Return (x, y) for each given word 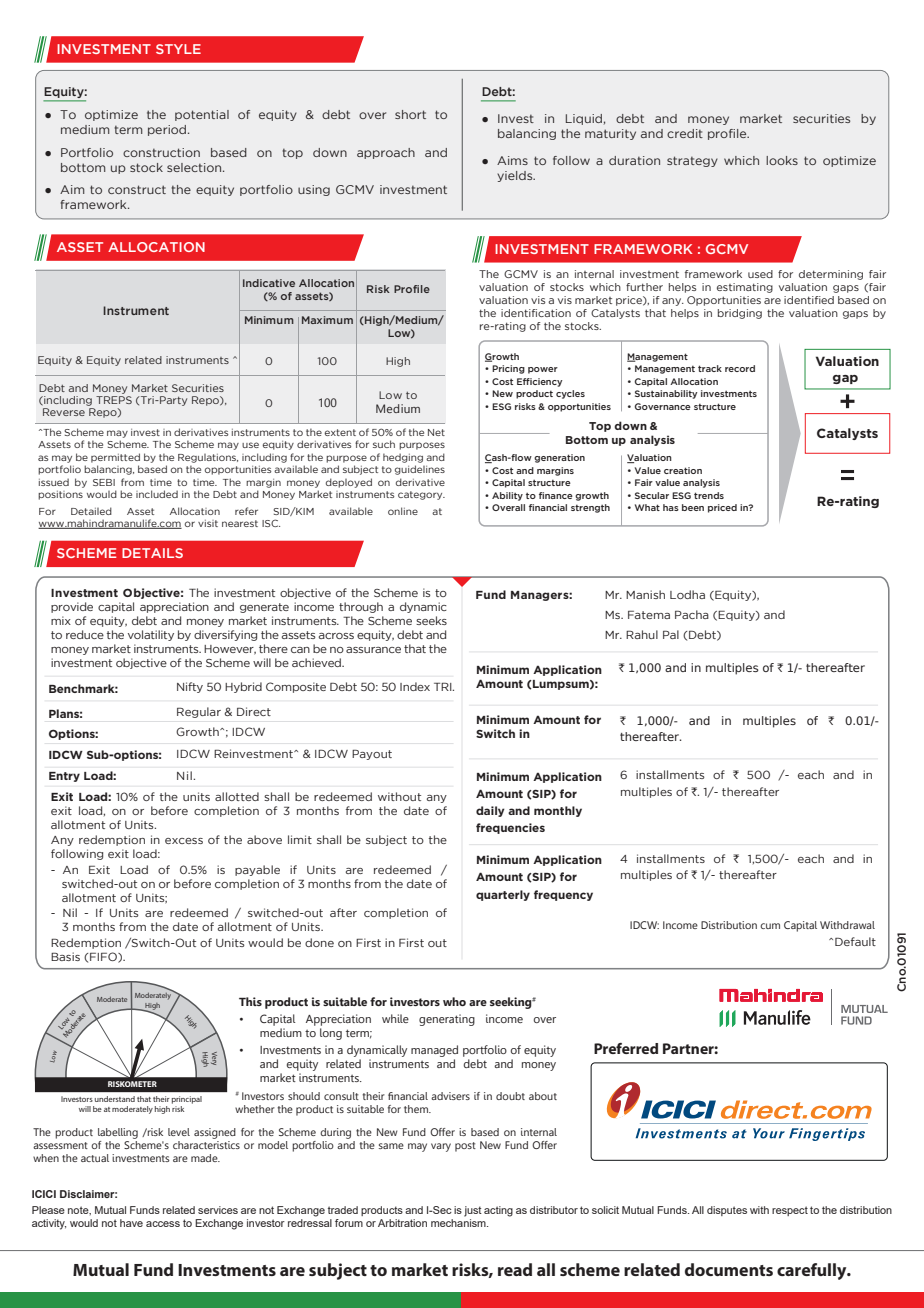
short (410, 114)
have (131, 1223)
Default (855, 941)
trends (709, 495)
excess (184, 841)
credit (685, 133)
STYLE (178, 49)
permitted (115, 458)
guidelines (420, 470)
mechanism (459, 1223)
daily (490, 811)
